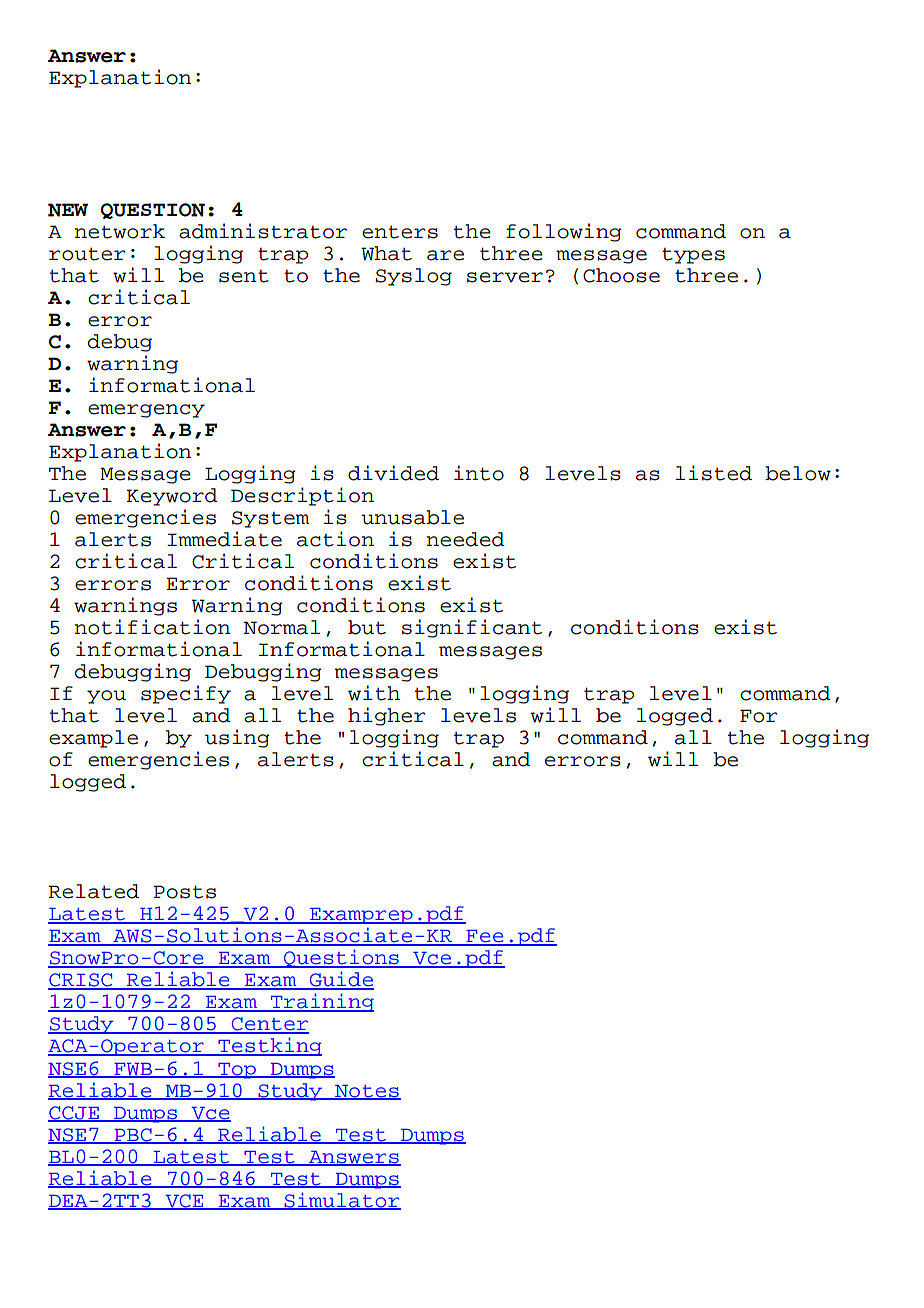 The height and width of the page is (1308, 924). I want to click on significant, so click(472, 628).
